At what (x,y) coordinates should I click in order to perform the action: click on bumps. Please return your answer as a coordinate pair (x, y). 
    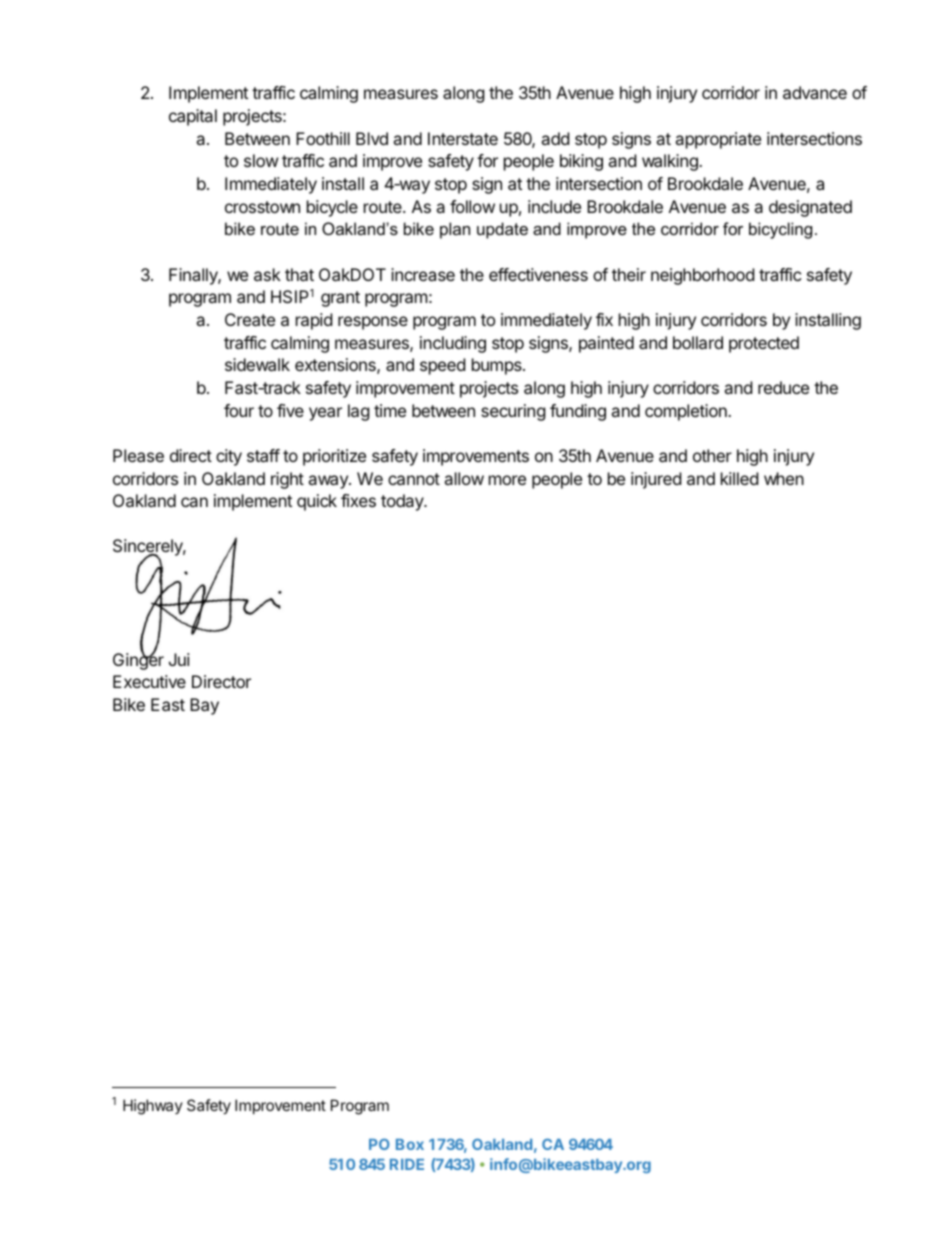
    Looking at the image, I should click on (498, 366).
